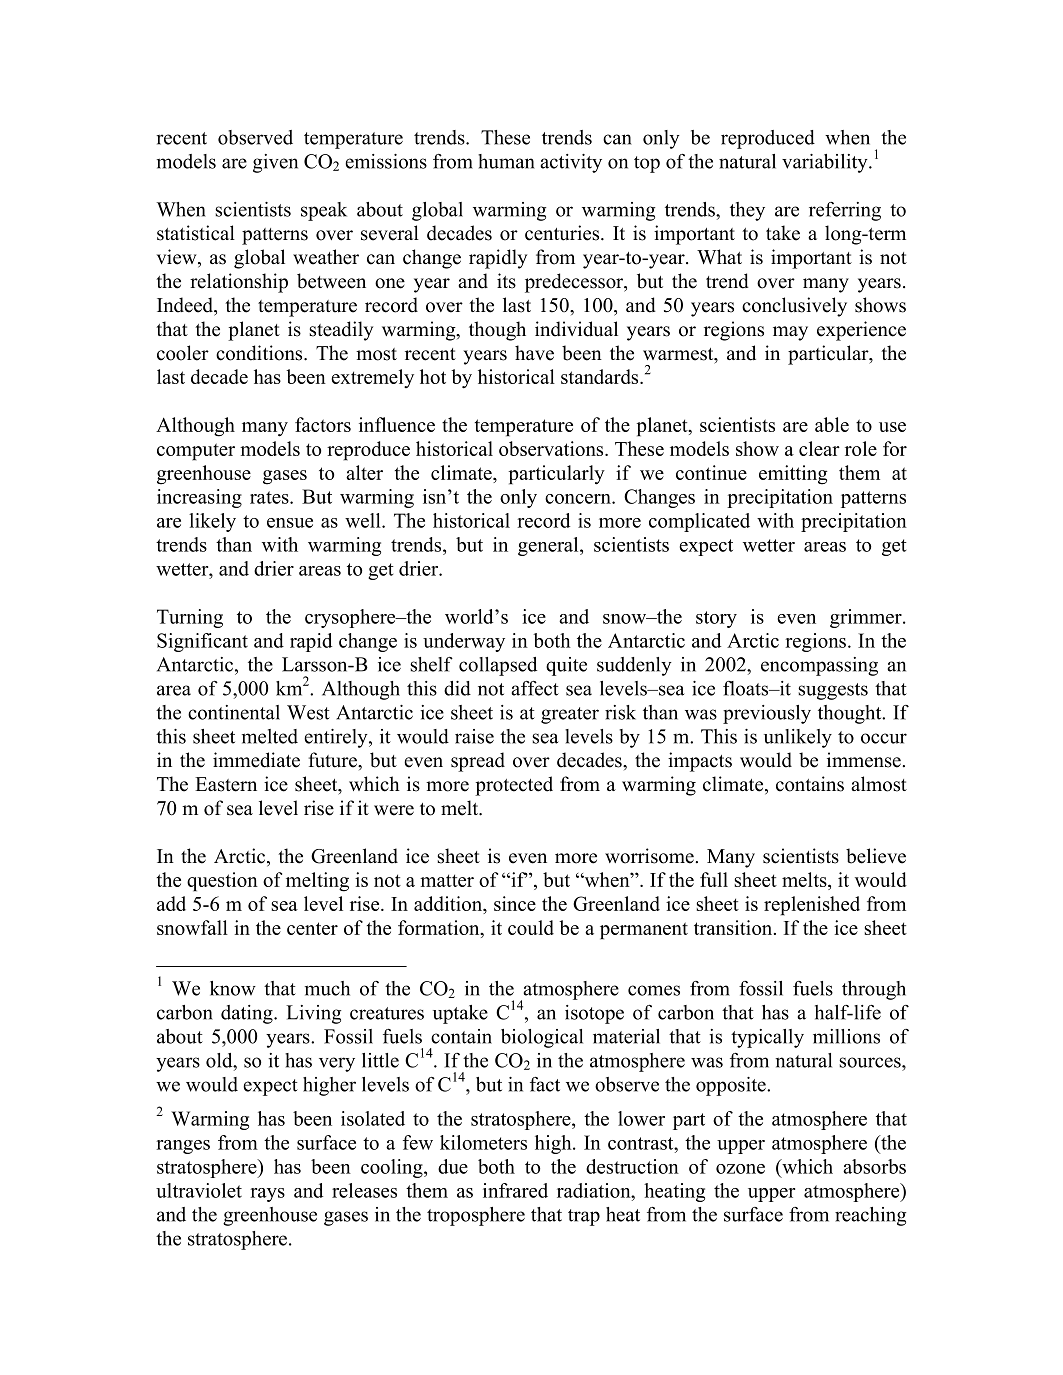 This image has width=1063, height=1375. What do you see at coordinates (832, 424) in the image?
I see `able` at bounding box center [832, 424].
